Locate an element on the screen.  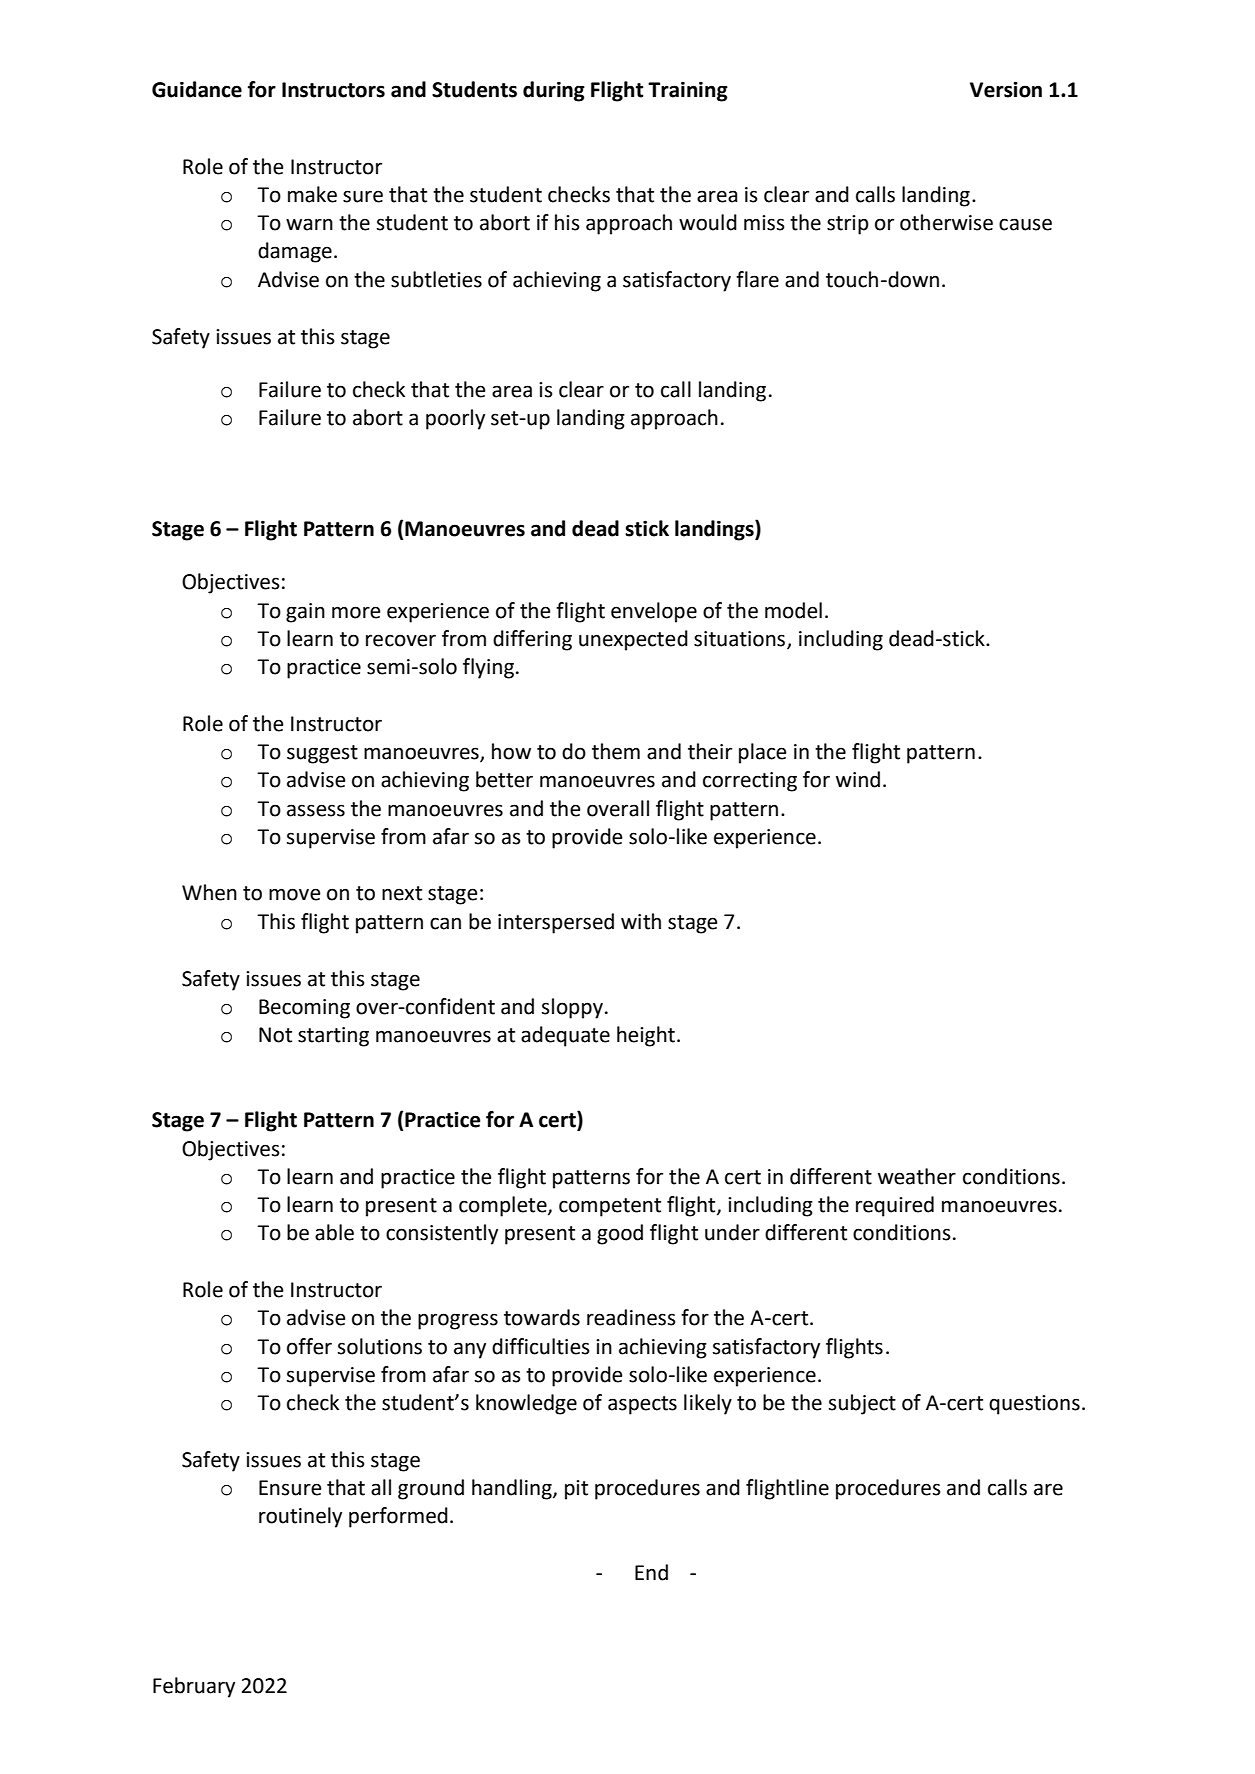
during is located at coordinates (554, 91).
